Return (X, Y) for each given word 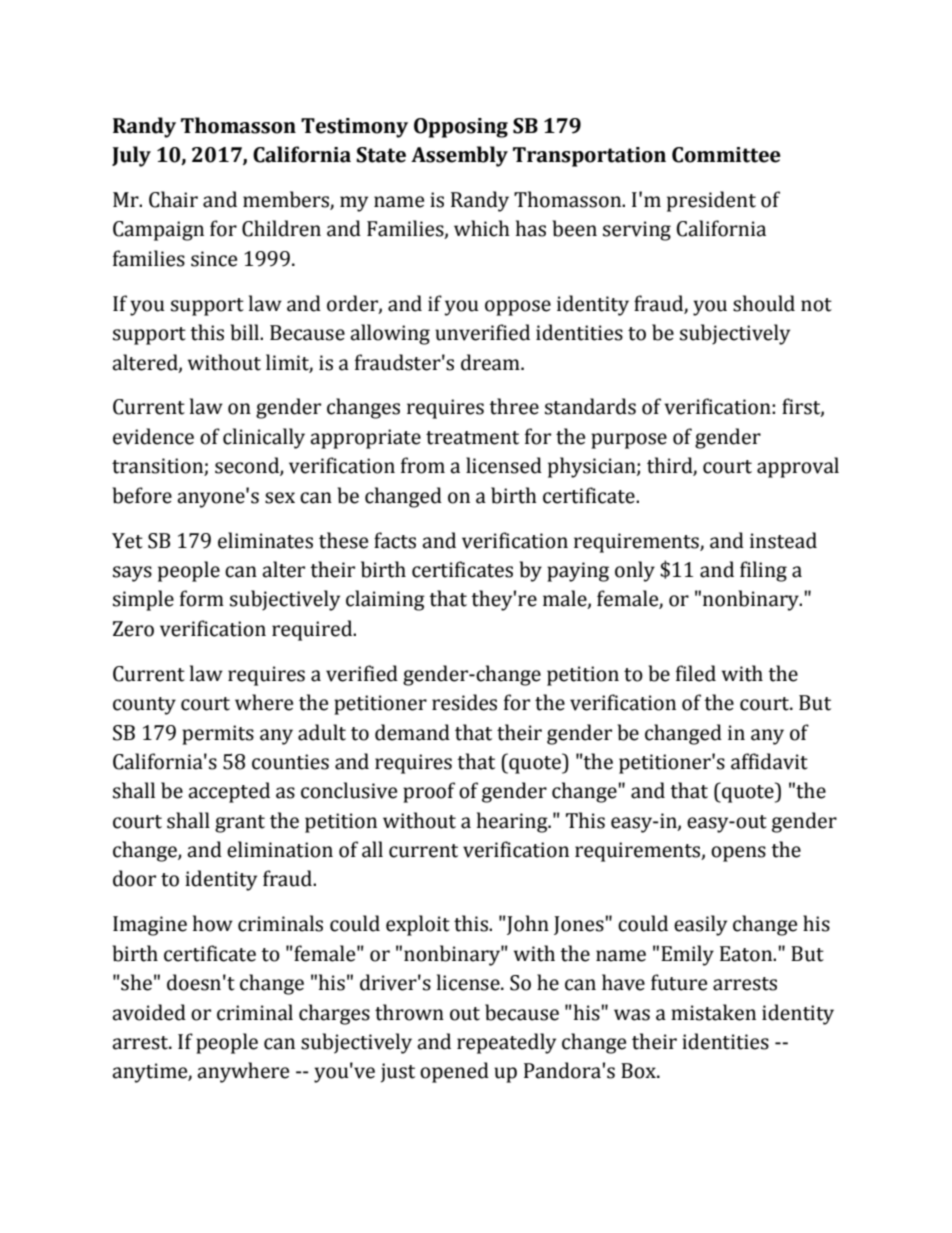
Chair (173, 199)
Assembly (459, 156)
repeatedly (506, 1043)
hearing (513, 822)
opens (738, 854)
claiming (385, 600)
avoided (149, 1012)
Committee (726, 155)
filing (763, 571)
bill (245, 332)
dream (491, 362)
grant (240, 824)
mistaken (713, 1012)
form (202, 598)
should (764, 303)
